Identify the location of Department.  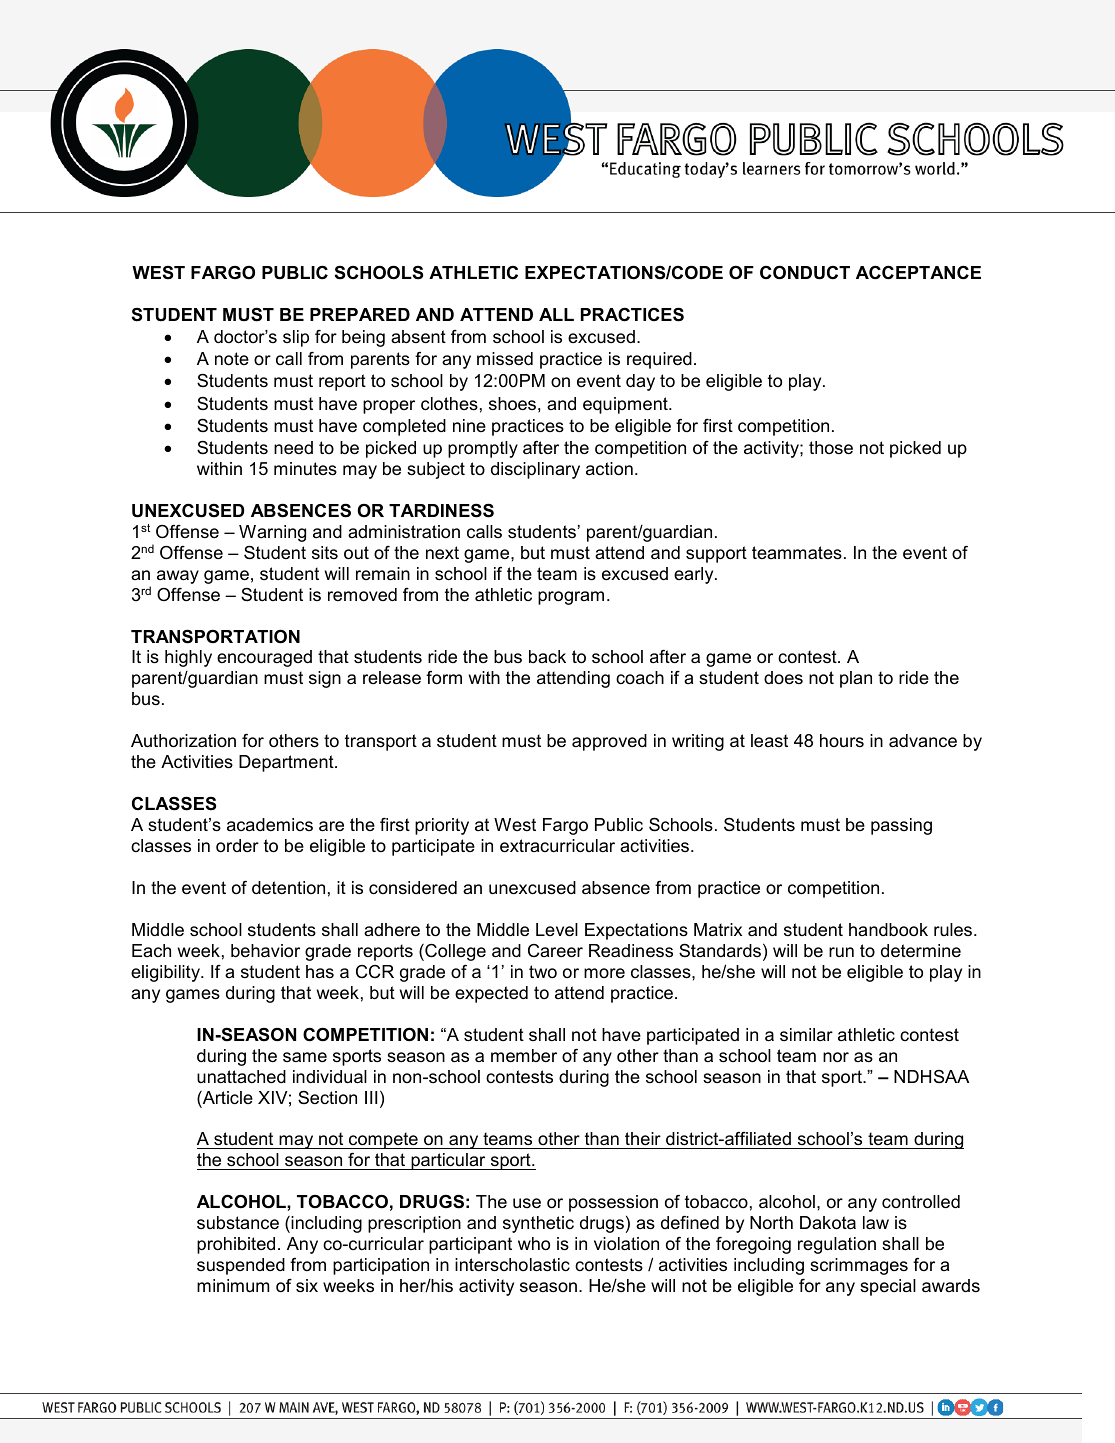
(287, 763).
